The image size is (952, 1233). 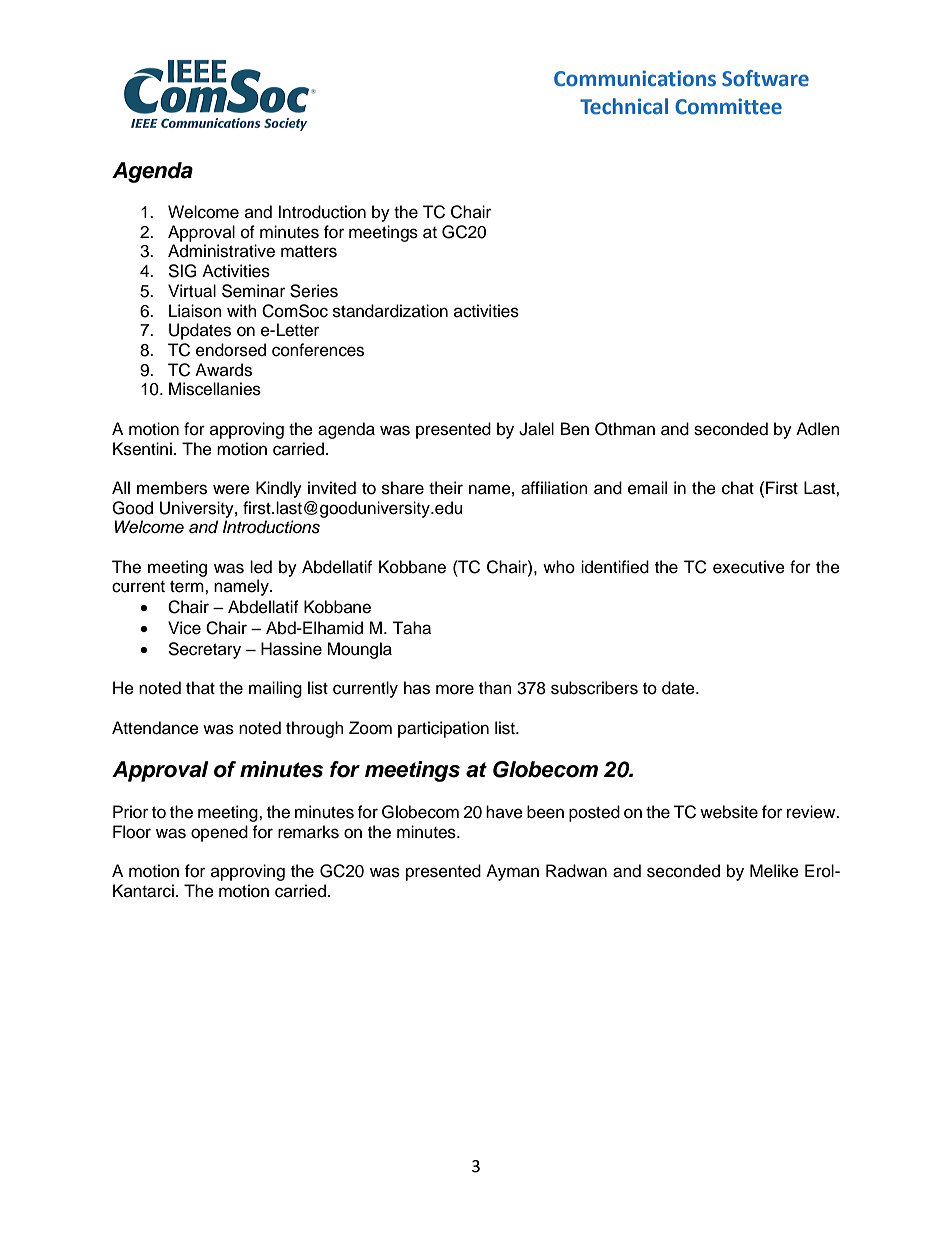 I want to click on executive, so click(x=749, y=567).
